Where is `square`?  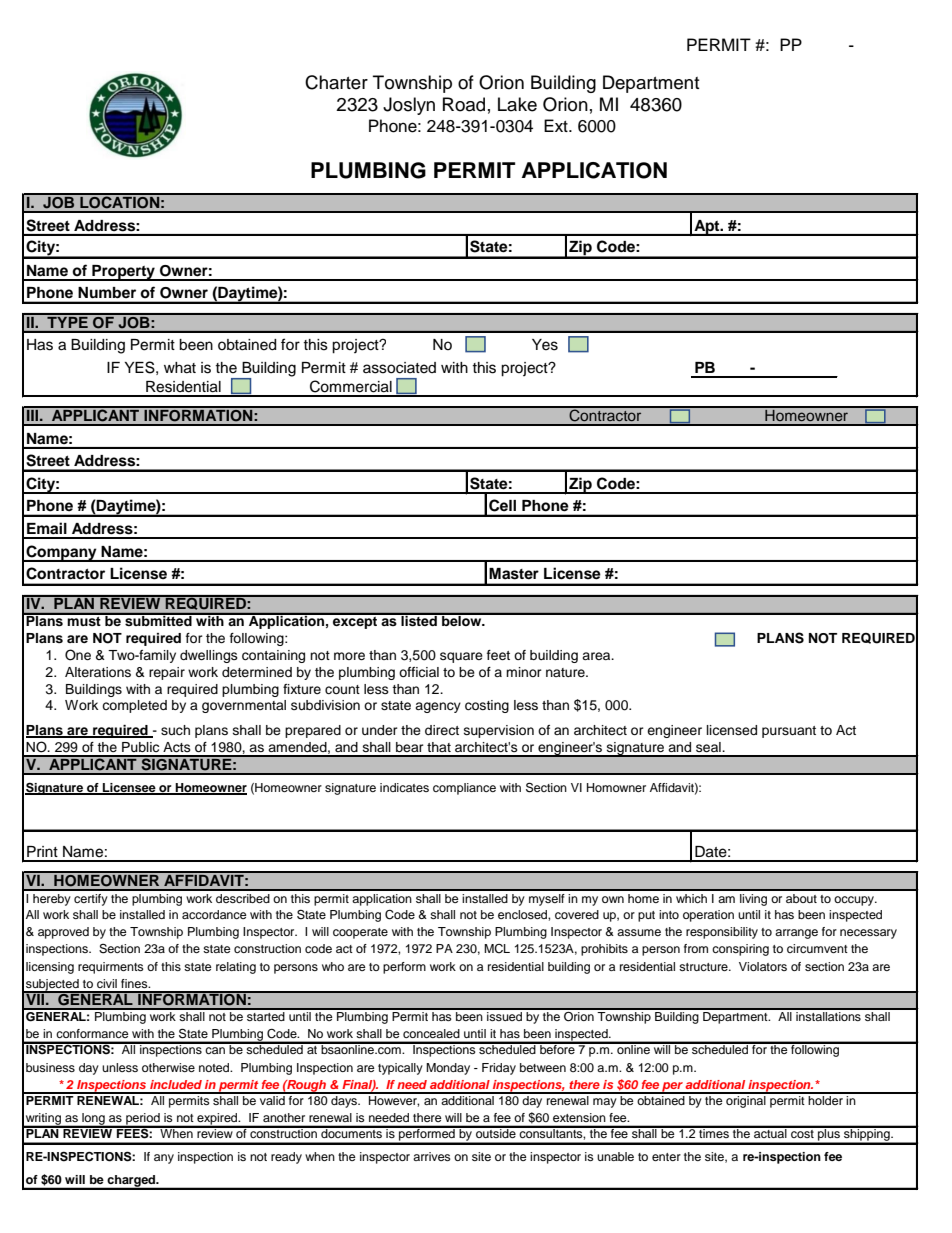 square is located at coordinates (461, 657).
